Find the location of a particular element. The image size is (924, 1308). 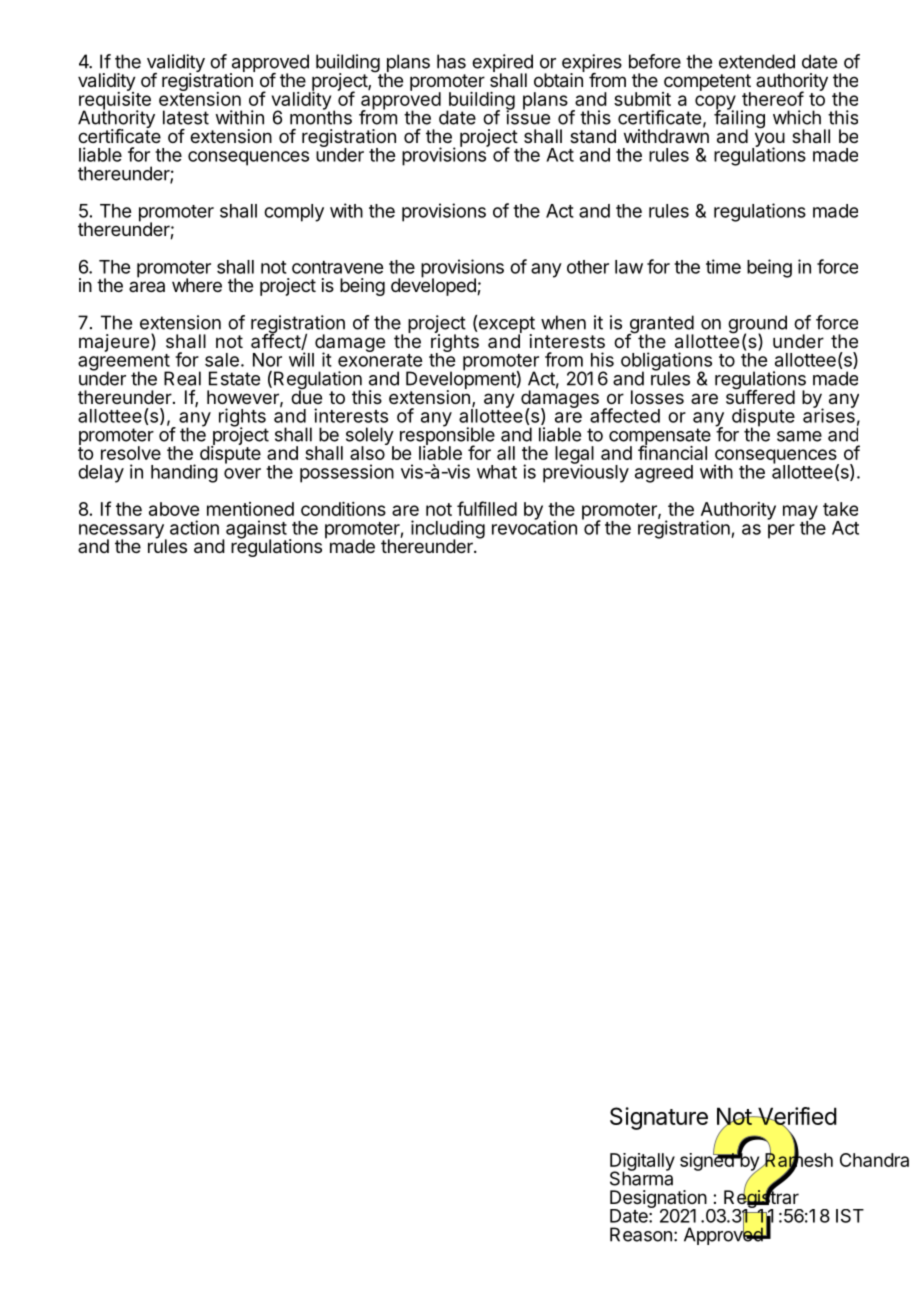

you is located at coordinates (768, 140).
